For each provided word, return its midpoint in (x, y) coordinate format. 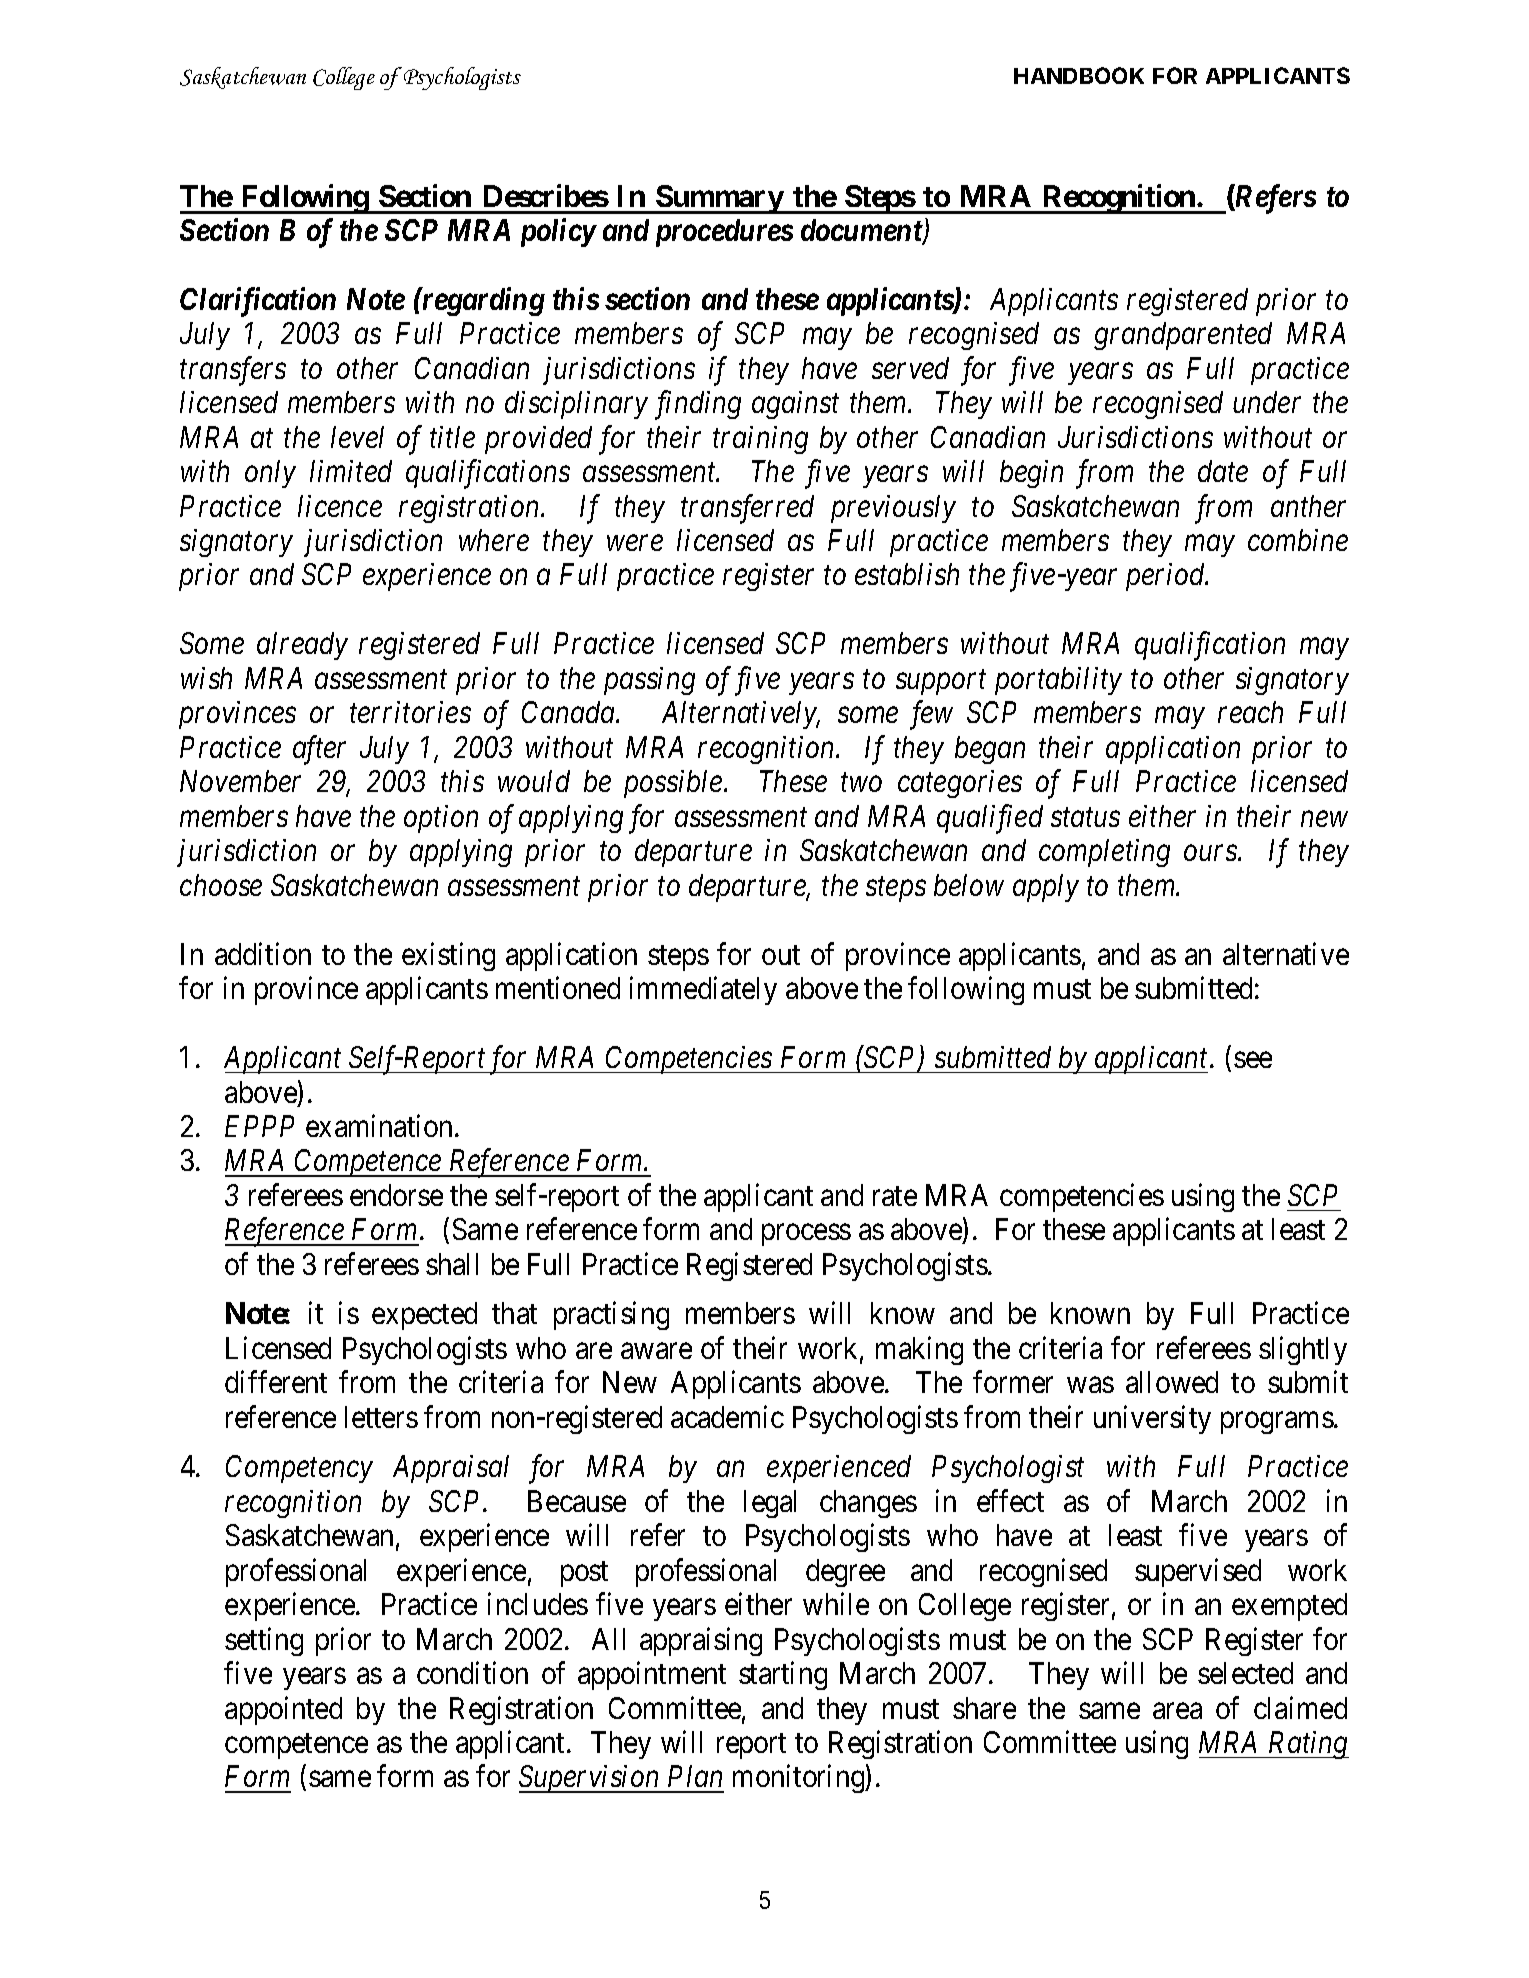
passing (649, 681)
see (1253, 1060)
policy (558, 232)
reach (1250, 712)
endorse (396, 1195)
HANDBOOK (1079, 75)
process (806, 1235)
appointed (283, 1710)
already (302, 646)
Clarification (258, 302)
